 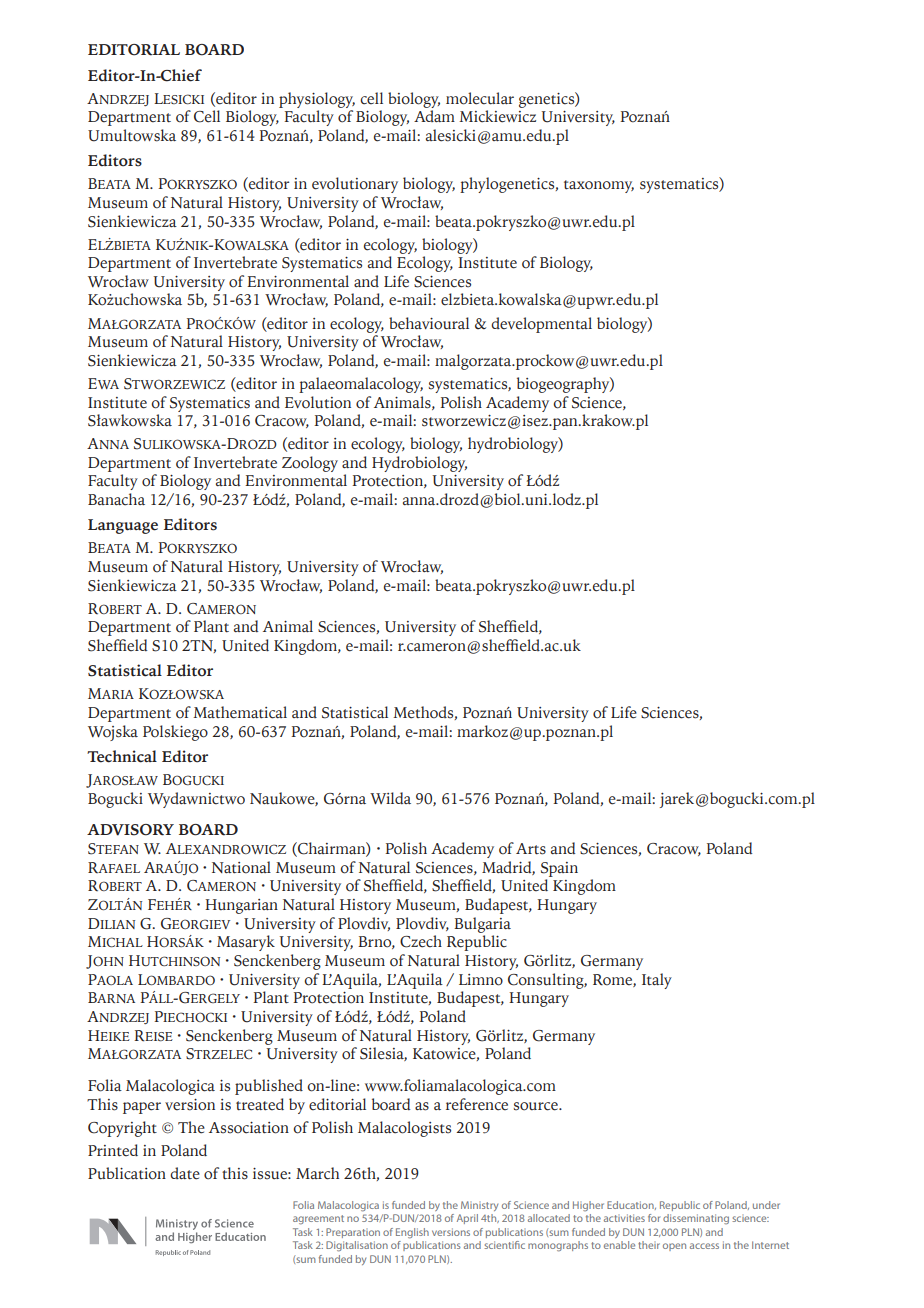 What do you see at coordinates (317, 100) in the page?
I see `physiology` at bounding box center [317, 100].
